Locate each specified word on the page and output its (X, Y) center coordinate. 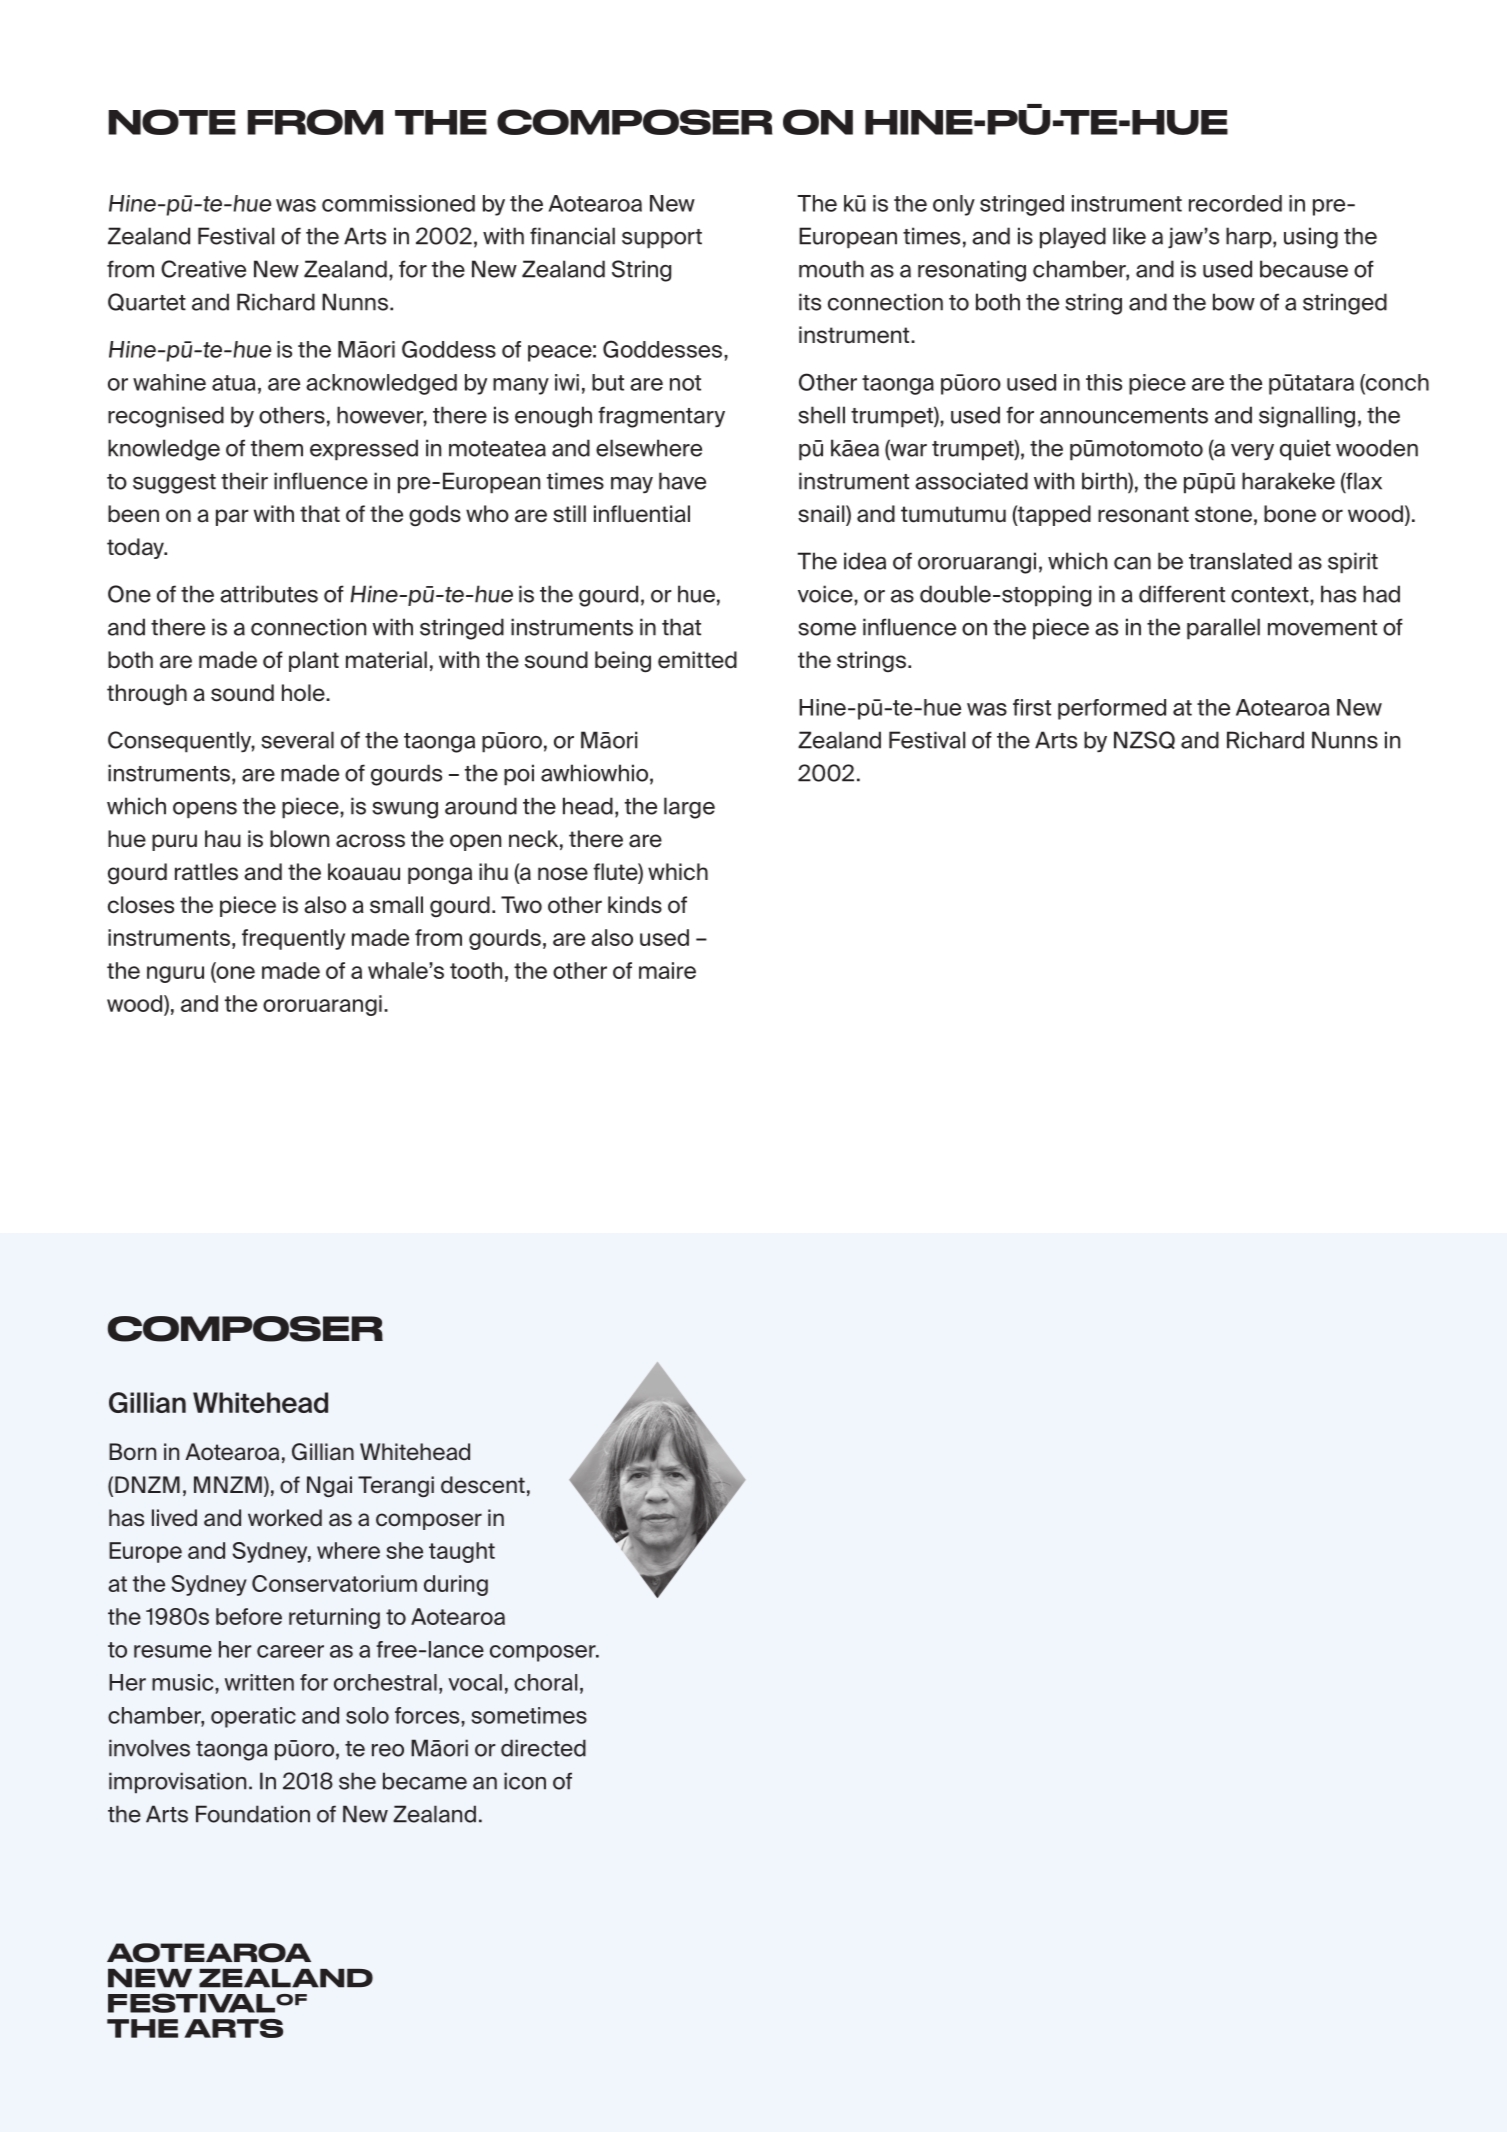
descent (483, 1485)
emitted (697, 660)
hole (304, 693)
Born (132, 1452)
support (662, 239)
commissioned (398, 203)
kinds (635, 905)
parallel (1223, 629)
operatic (253, 1717)
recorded (1235, 203)
